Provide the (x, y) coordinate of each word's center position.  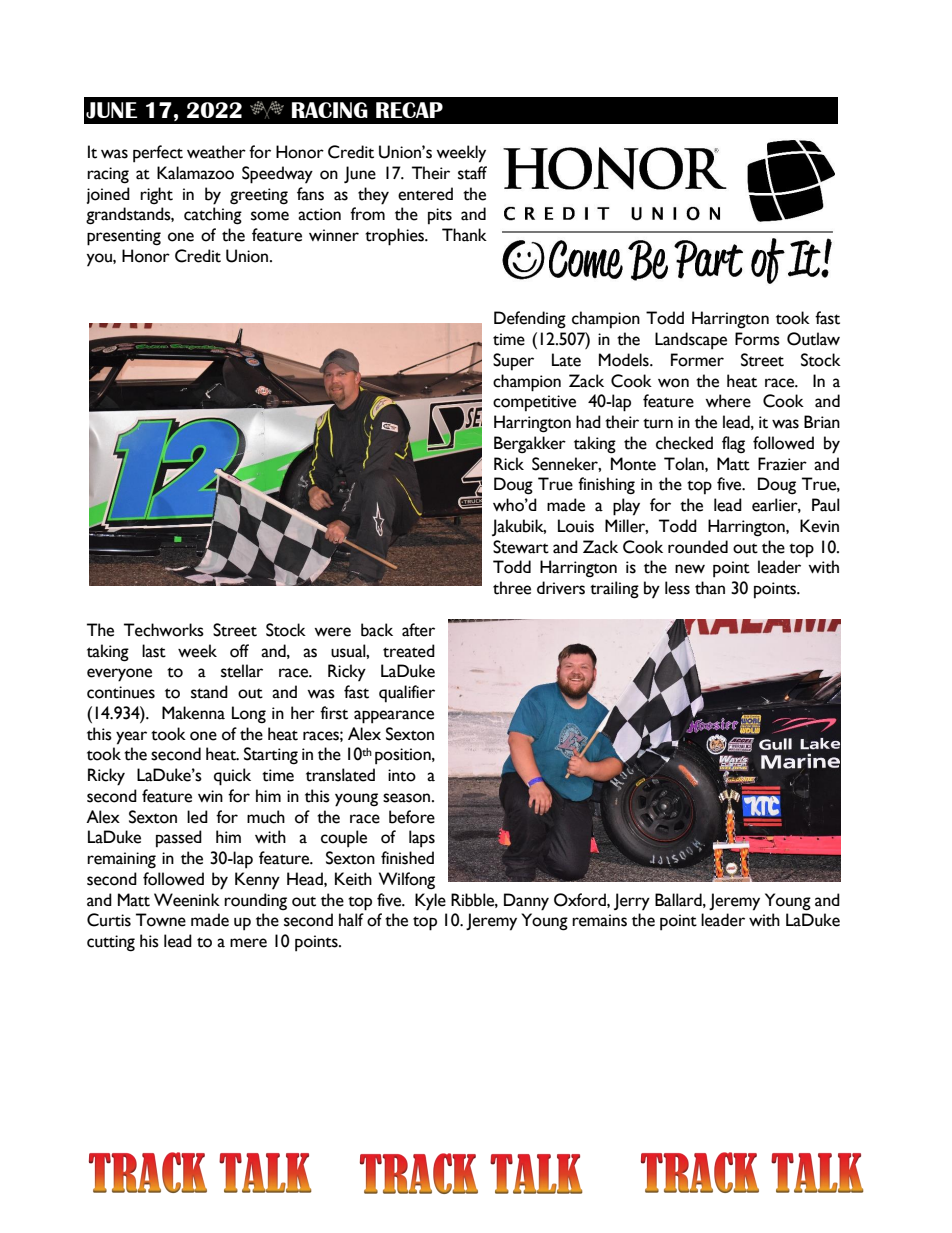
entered (425, 194)
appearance (394, 717)
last (154, 651)
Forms (757, 339)
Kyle (430, 902)
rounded (698, 547)
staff (472, 173)
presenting (124, 237)
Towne (161, 920)
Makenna (193, 713)
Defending (530, 320)
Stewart (521, 547)
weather (216, 152)
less (677, 588)
